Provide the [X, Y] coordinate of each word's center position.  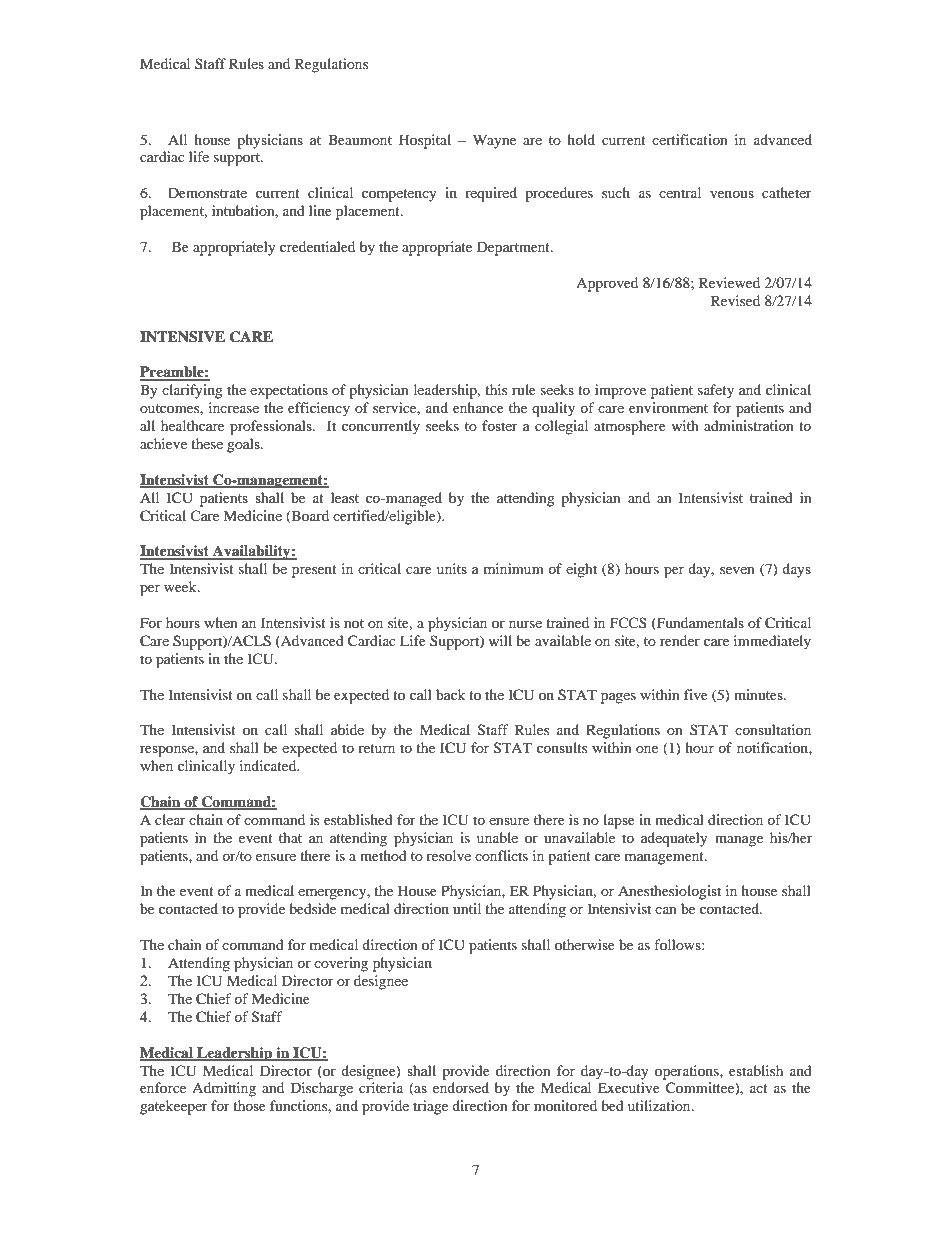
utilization [660, 1105]
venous [732, 194]
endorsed [461, 1087]
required [491, 194]
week [181, 586]
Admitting [224, 1089]
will [500, 640]
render [680, 640]
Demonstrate [207, 192]
